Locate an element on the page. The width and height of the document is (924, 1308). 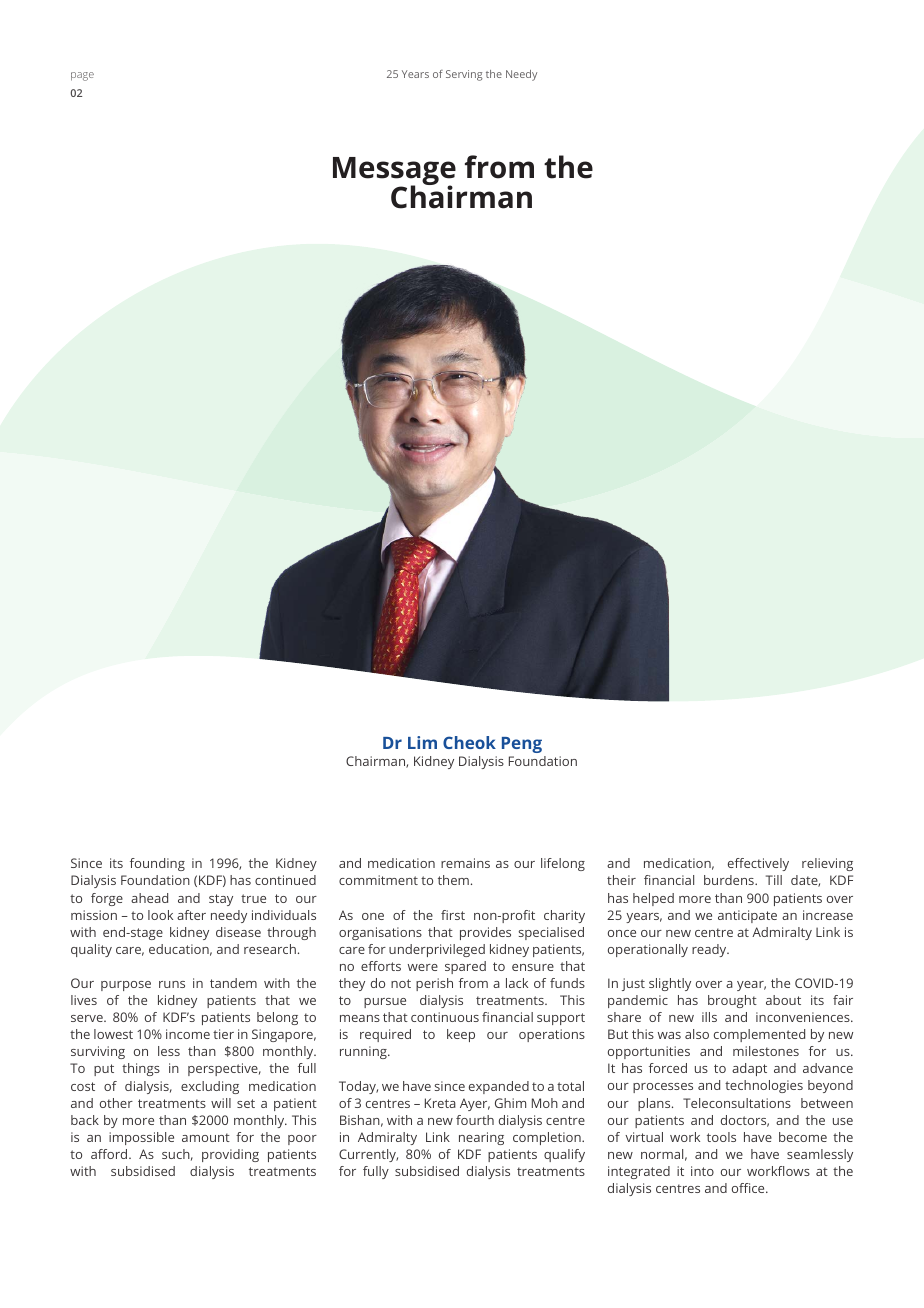
Lim is located at coordinates (422, 742).
